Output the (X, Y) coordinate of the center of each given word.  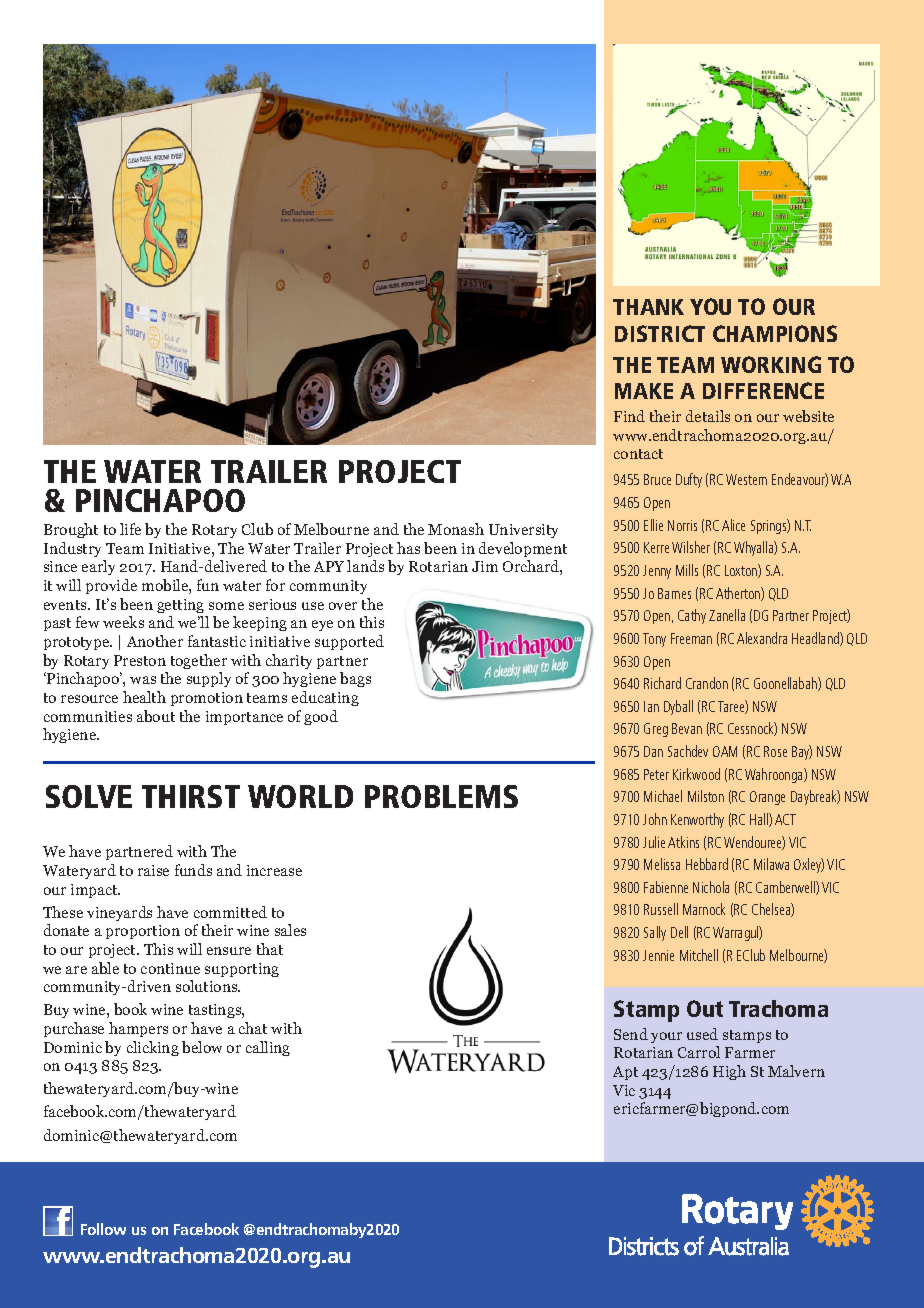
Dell (679, 932)
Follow (103, 1229)
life (130, 529)
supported (349, 642)
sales (290, 930)
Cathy (692, 616)
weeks (123, 622)
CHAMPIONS (775, 333)
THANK (648, 307)
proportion (143, 932)
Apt (625, 1073)
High (729, 1072)
